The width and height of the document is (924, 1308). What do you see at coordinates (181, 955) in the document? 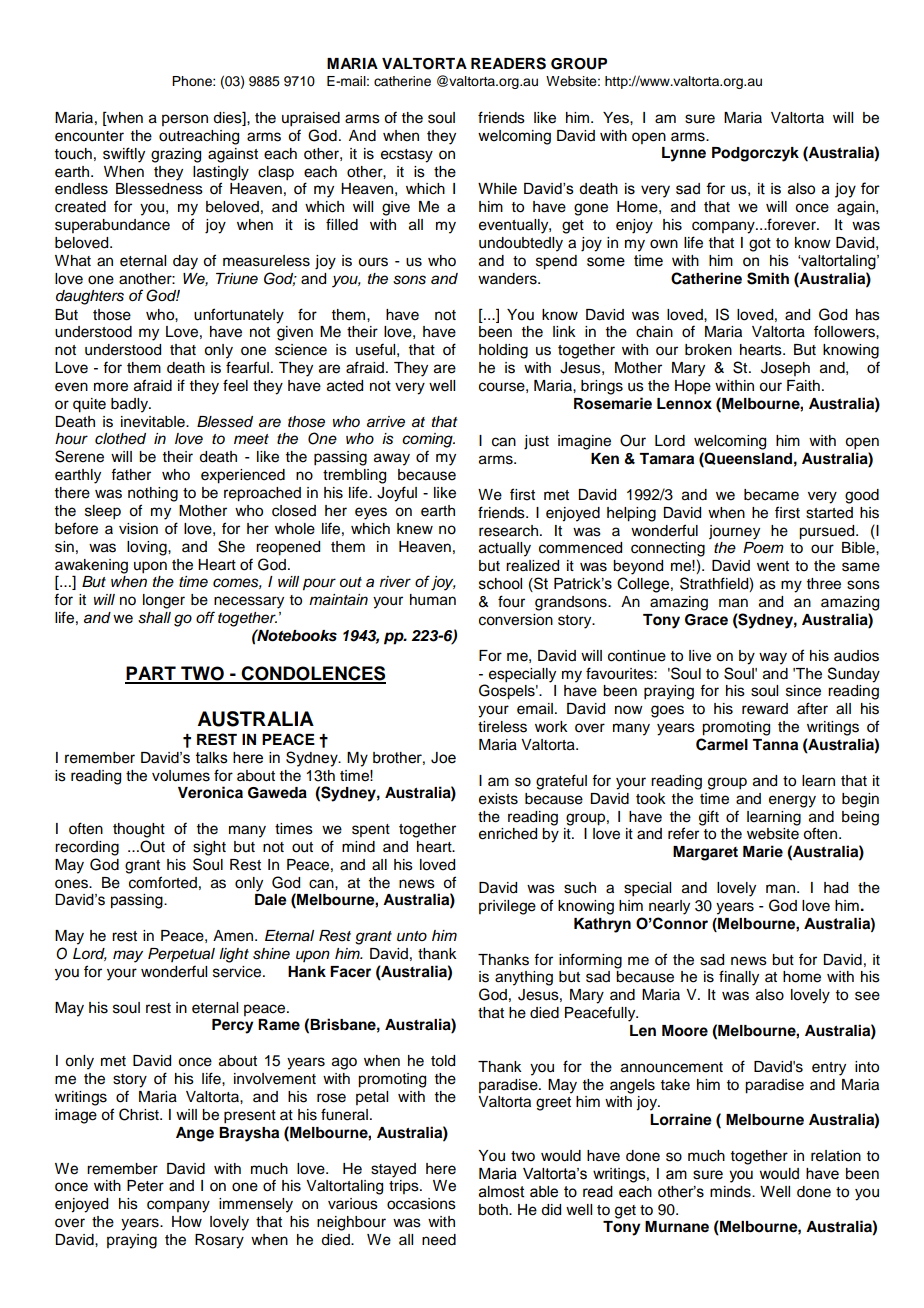
I see `Perpetual` at bounding box center [181, 955].
